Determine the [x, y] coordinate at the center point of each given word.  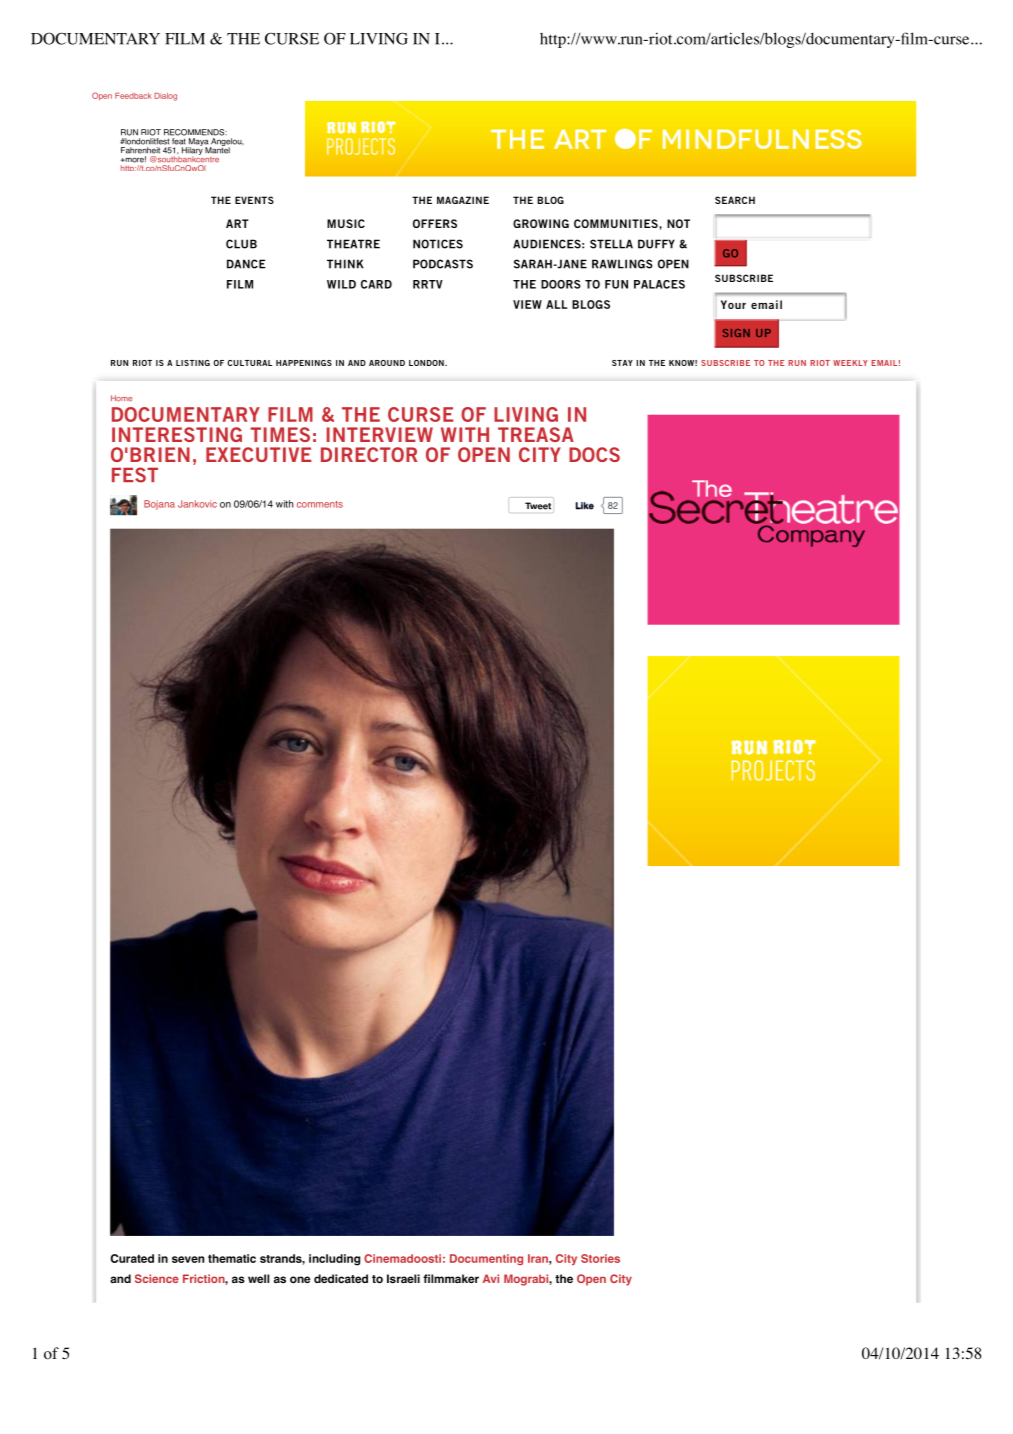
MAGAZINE [463, 200]
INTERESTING [177, 434]
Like [585, 506]
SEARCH [735, 200]
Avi [491, 1278]
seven [188, 1259]
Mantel [217, 149]
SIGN [736, 333]
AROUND [387, 363]
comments [320, 504]
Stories [600, 1258]
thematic [232, 1258]
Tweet [538, 506]
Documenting [486, 1259]
